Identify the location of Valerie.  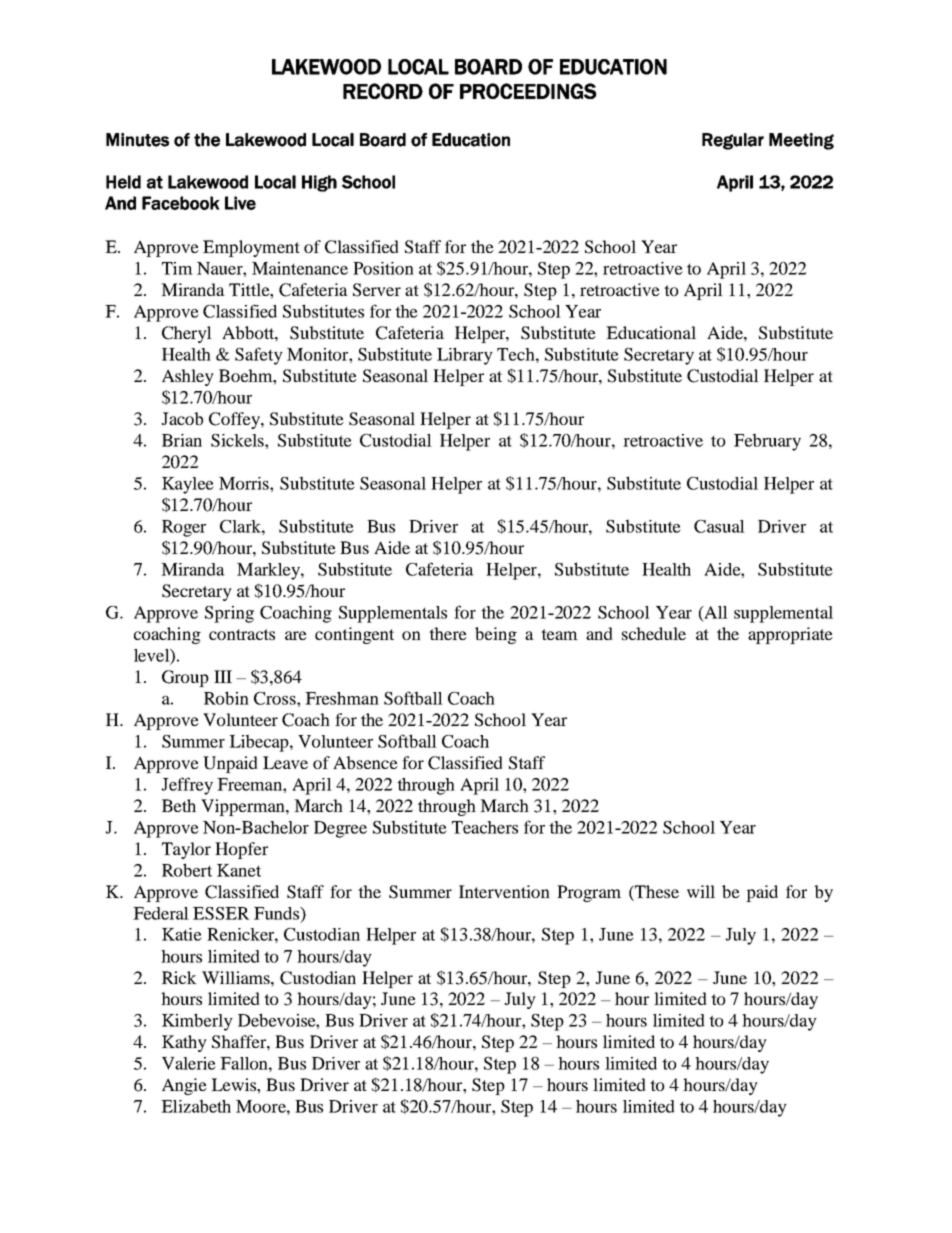
(189, 1063).
